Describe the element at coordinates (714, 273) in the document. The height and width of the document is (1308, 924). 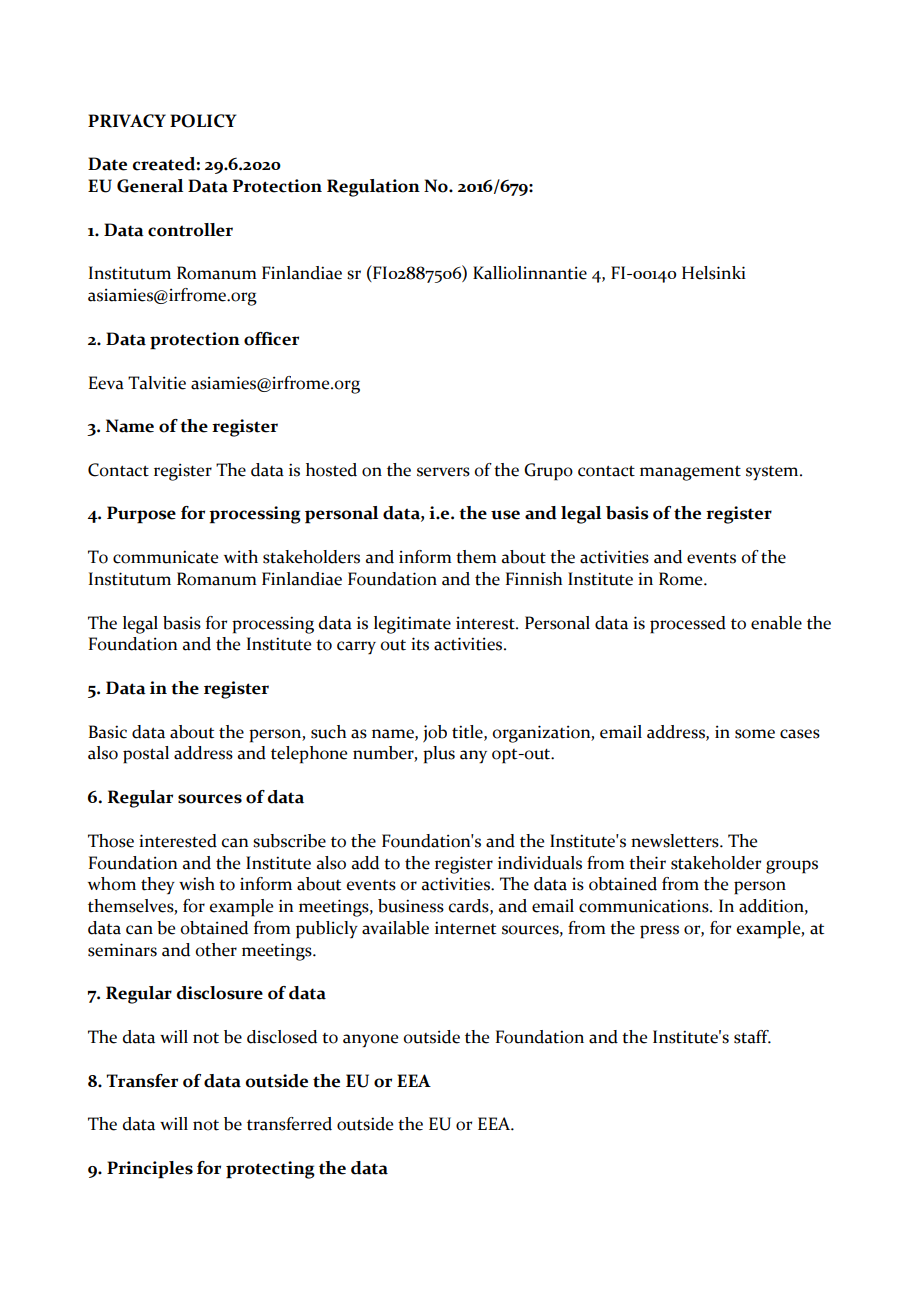
I see `Helsinki` at that location.
